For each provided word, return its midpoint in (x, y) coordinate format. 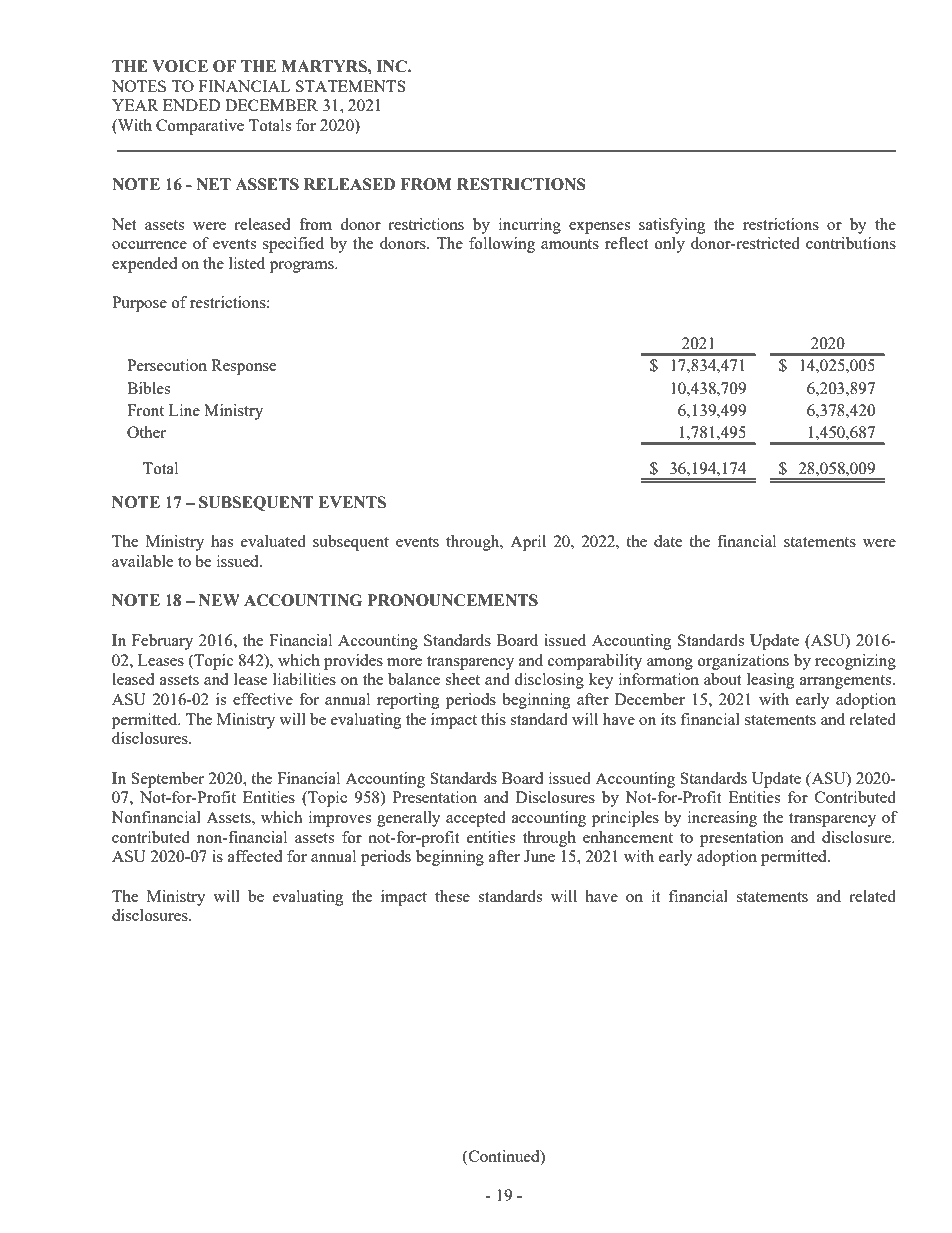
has (222, 541)
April (528, 543)
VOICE (180, 66)
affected (255, 856)
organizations (743, 662)
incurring (530, 226)
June (539, 856)
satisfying (672, 226)
